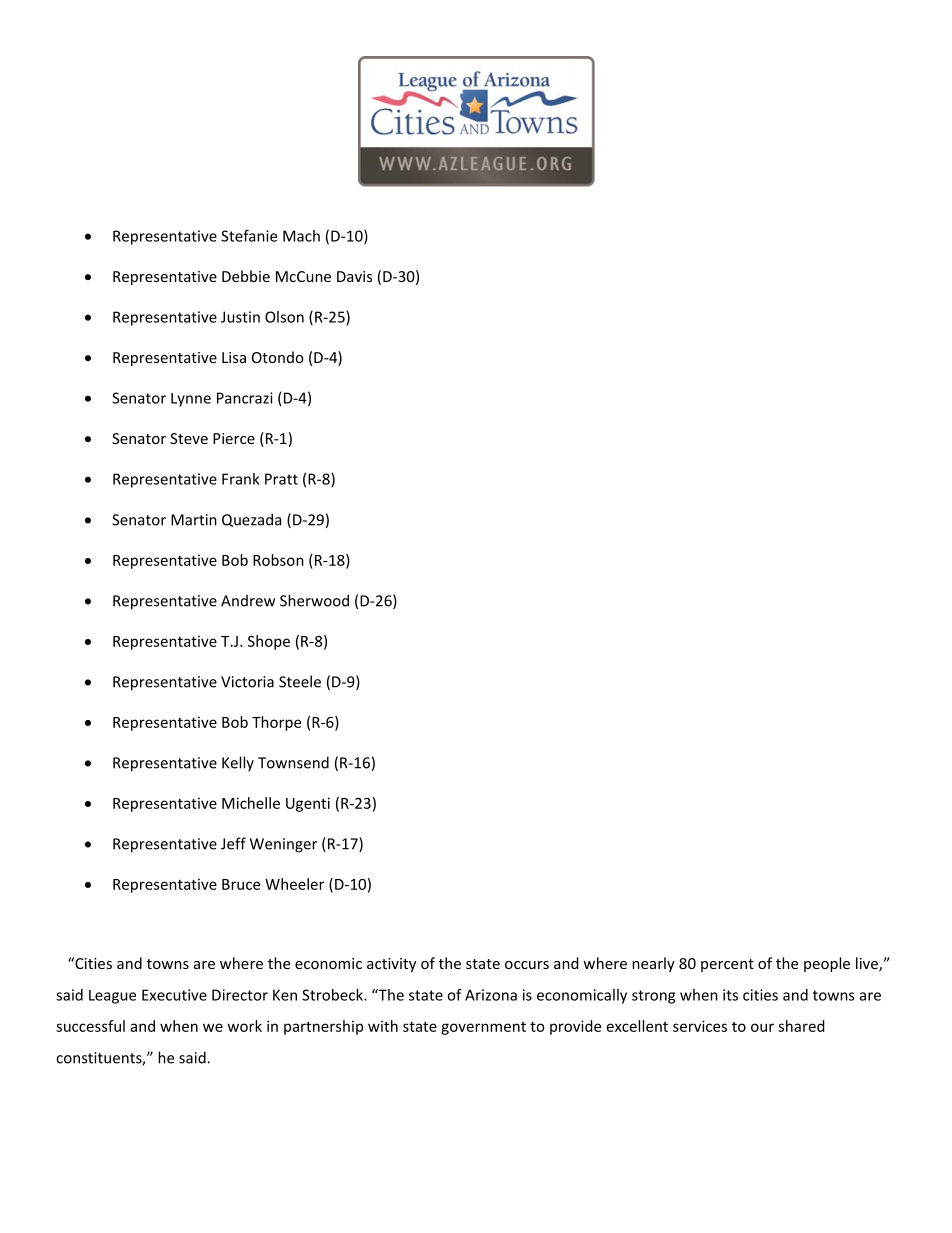 This image has width=952, height=1233. I want to click on Sherwood, so click(314, 600).
